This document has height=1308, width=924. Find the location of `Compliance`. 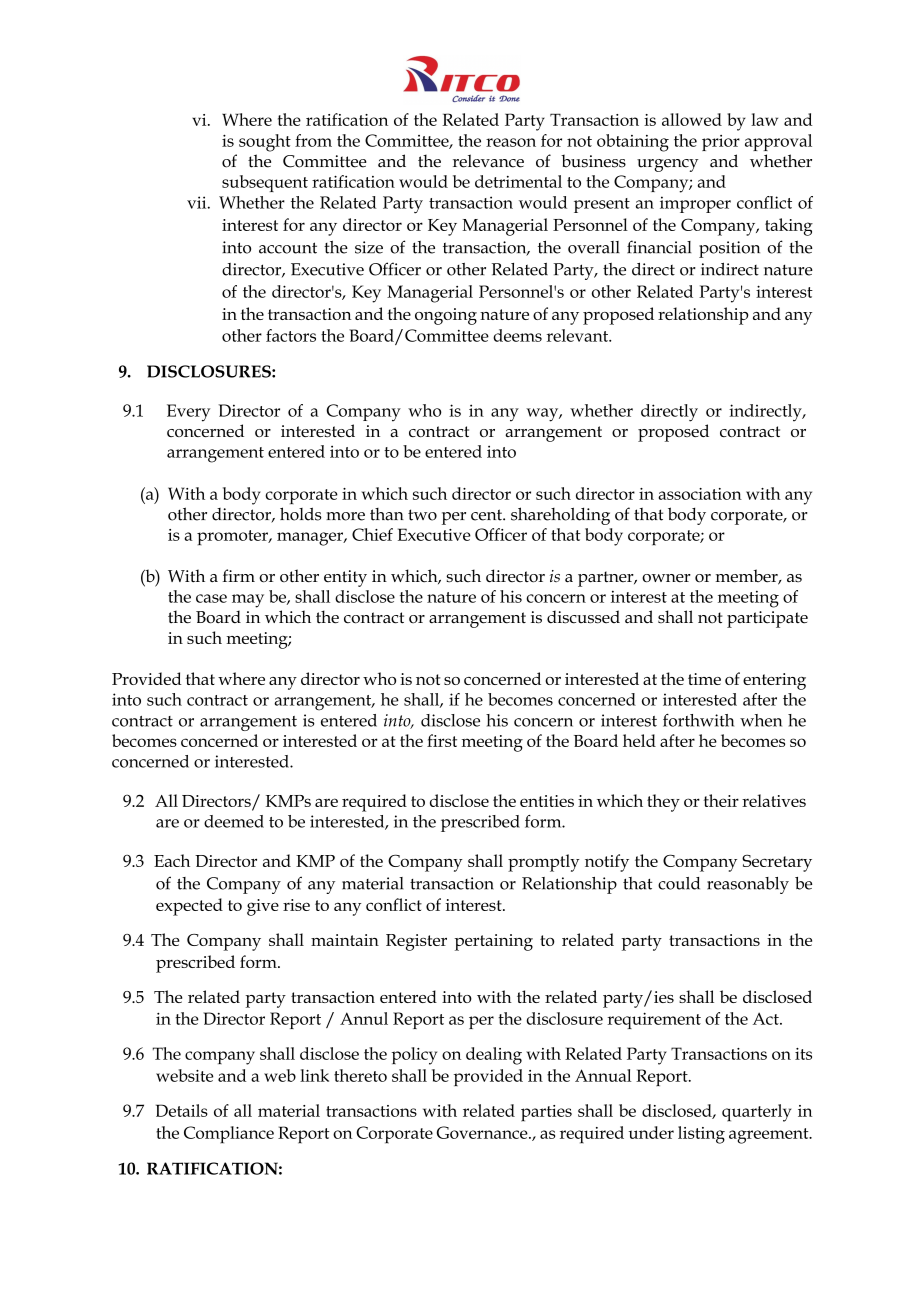

Compliance is located at coordinates (229, 1135).
